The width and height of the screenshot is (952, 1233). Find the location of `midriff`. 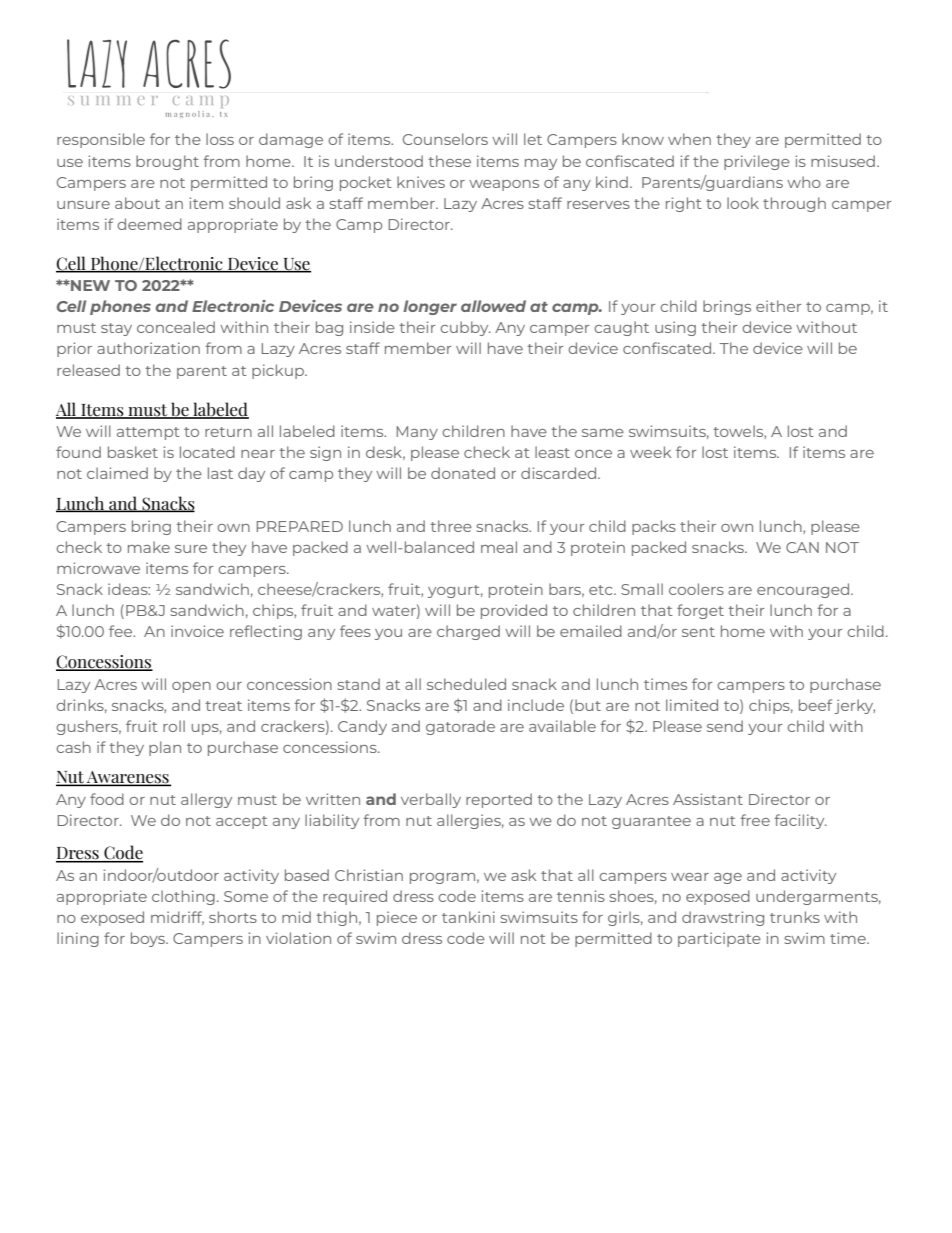

midriff is located at coordinates (177, 918).
